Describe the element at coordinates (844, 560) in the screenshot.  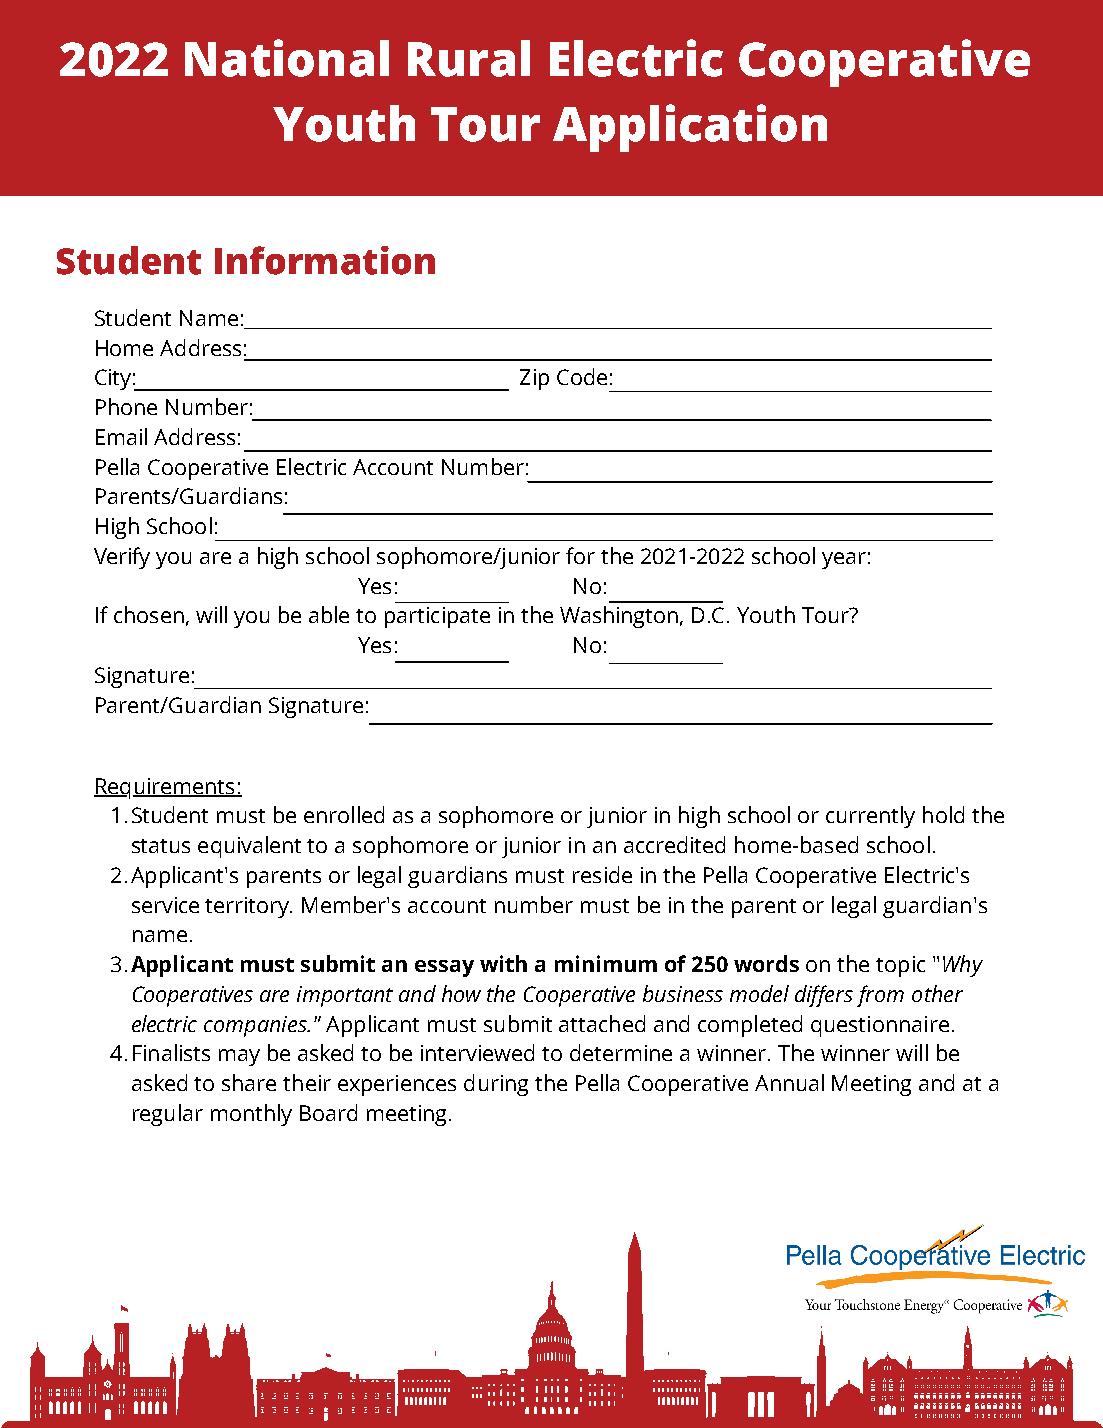
I see `year` at that location.
